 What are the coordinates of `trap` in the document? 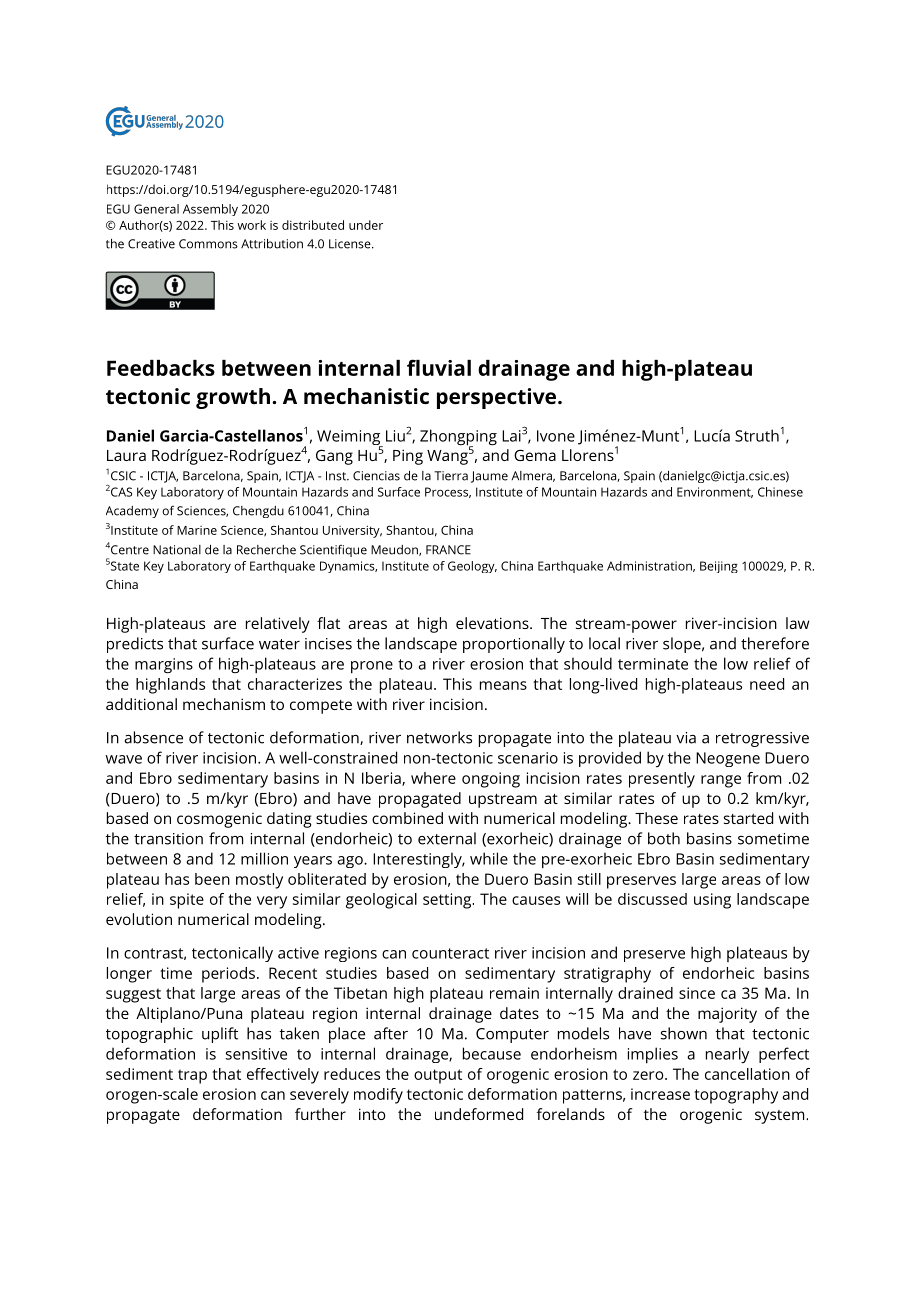 It's located at (192, 1076).
